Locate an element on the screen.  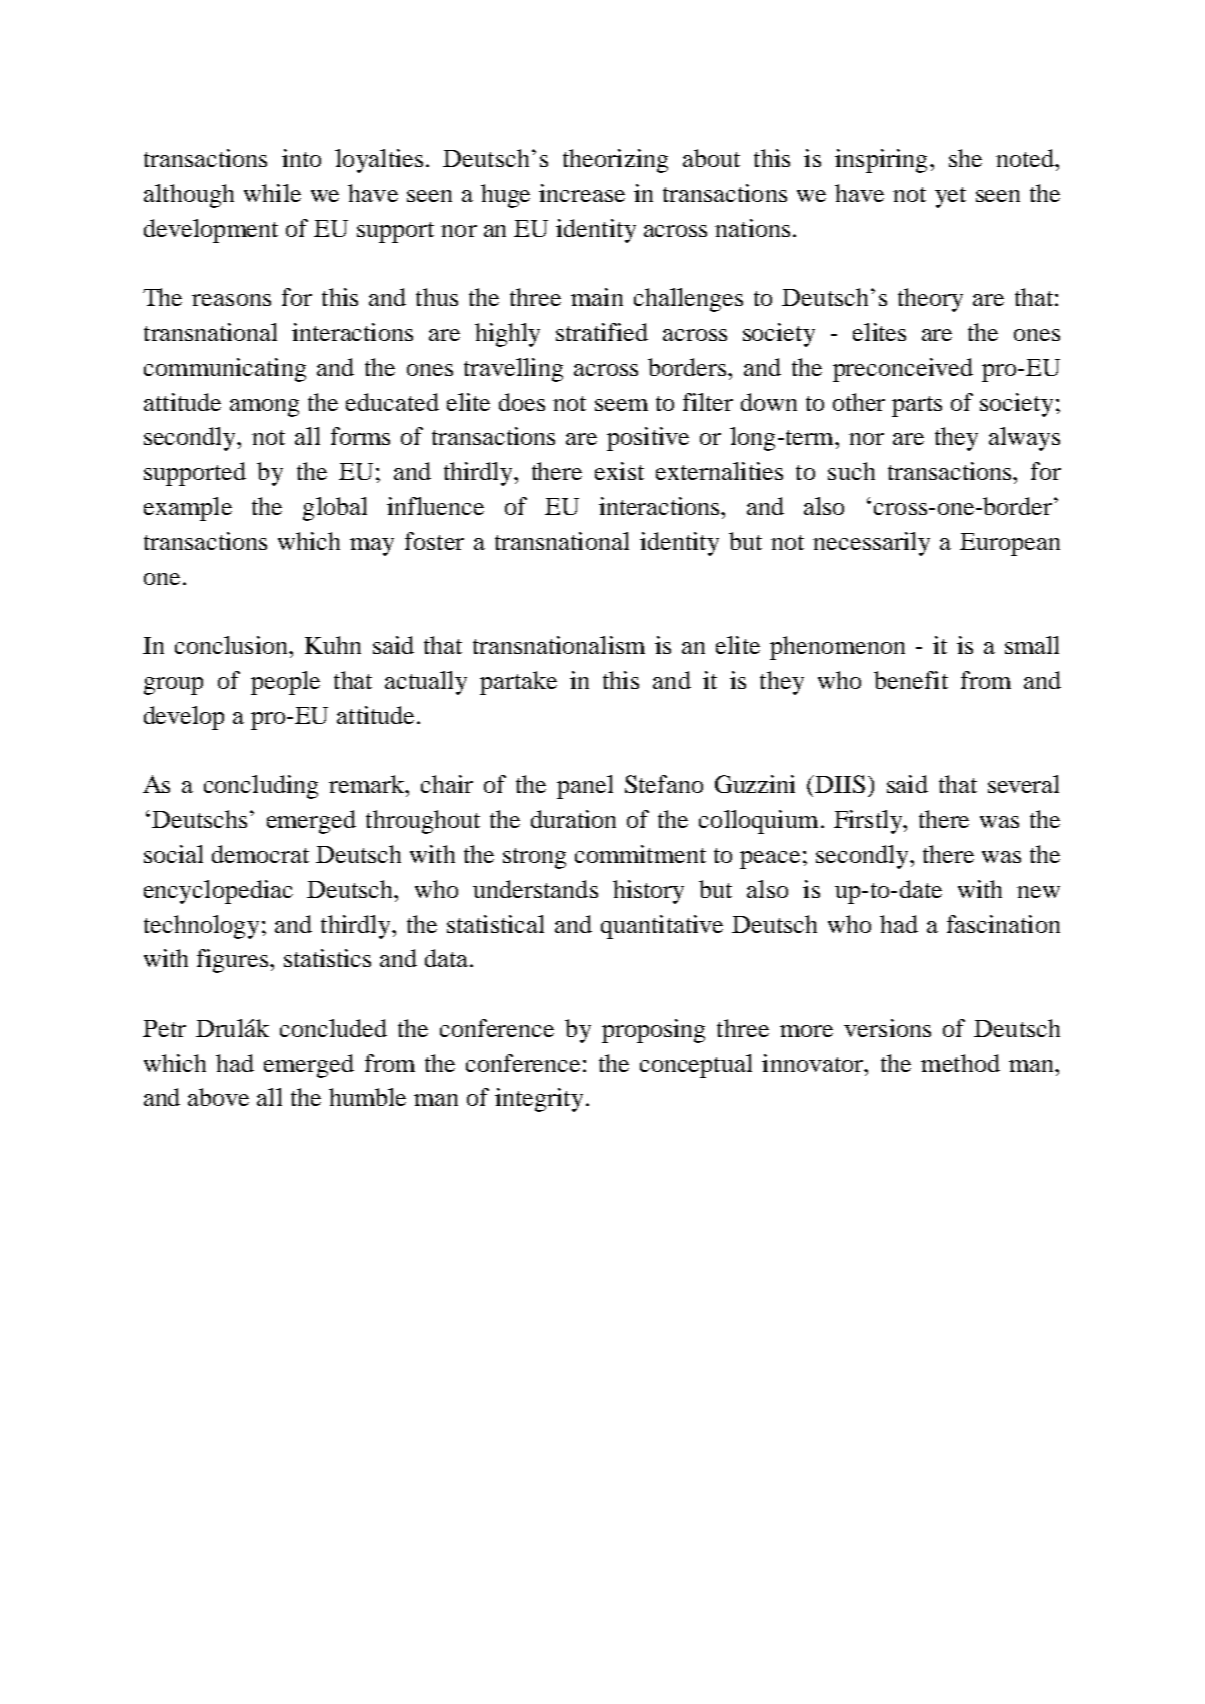
above is located at coordinates (218, 1097).
